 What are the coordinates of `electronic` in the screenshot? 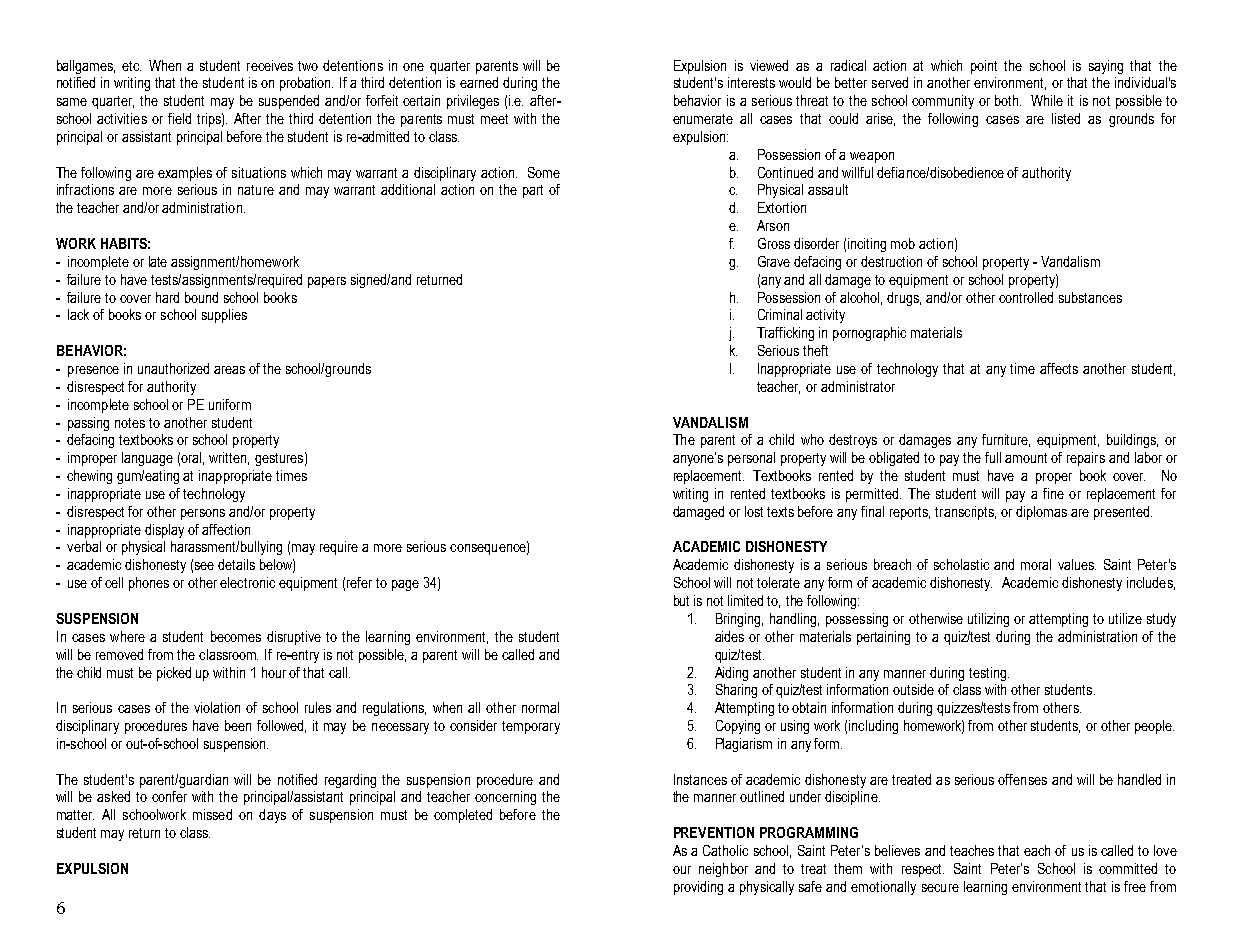 It's located at (247, 582).
